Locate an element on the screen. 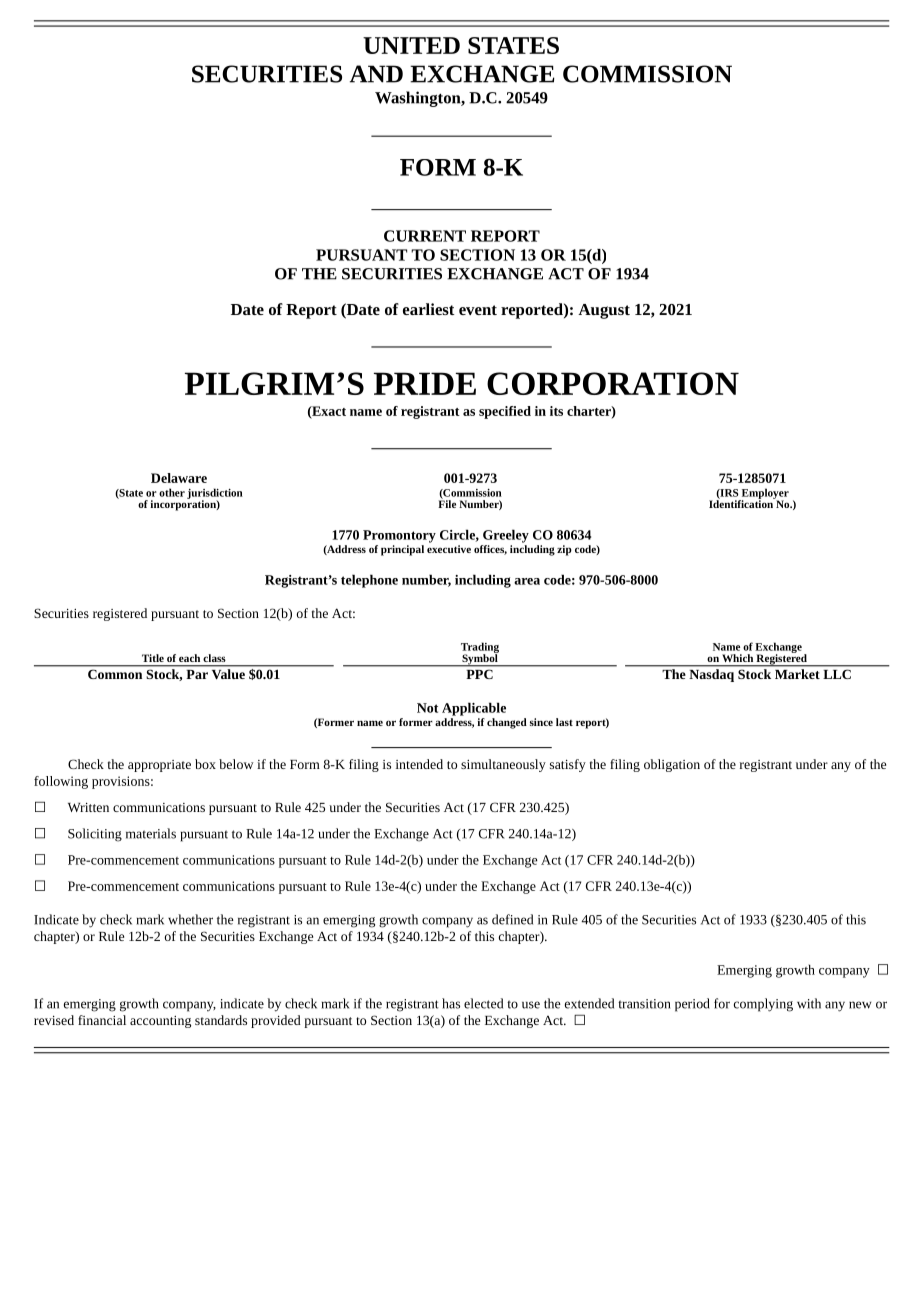  Trading is located at coordinates (480, 648).
